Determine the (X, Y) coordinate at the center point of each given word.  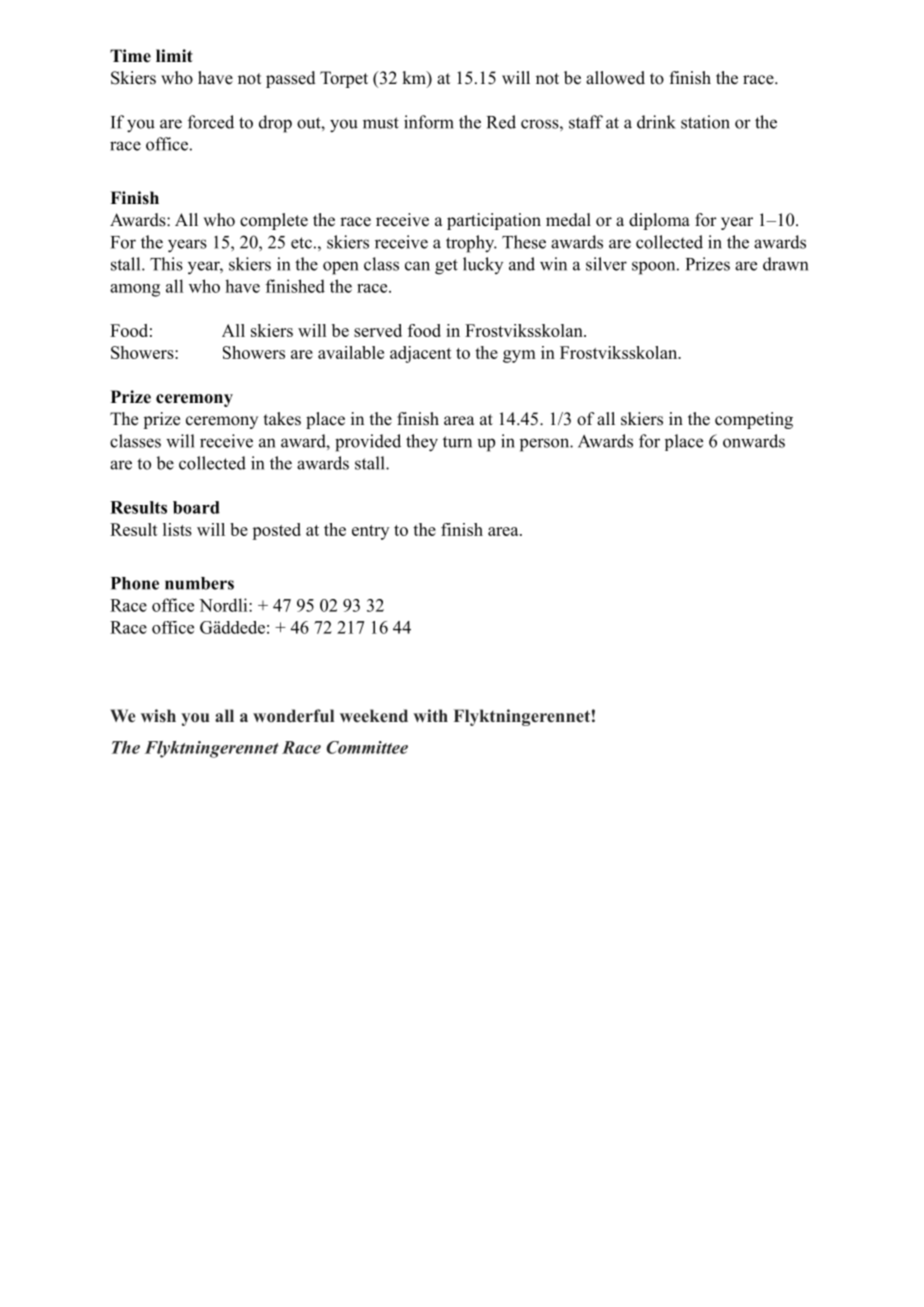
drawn (785, 264)
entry (370, 532)
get (446, 267)
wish (158, 715)
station (705, 122)
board (196, 507)
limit (174, 55)
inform (429, 122)
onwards (754, 441)
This (166, 264)
